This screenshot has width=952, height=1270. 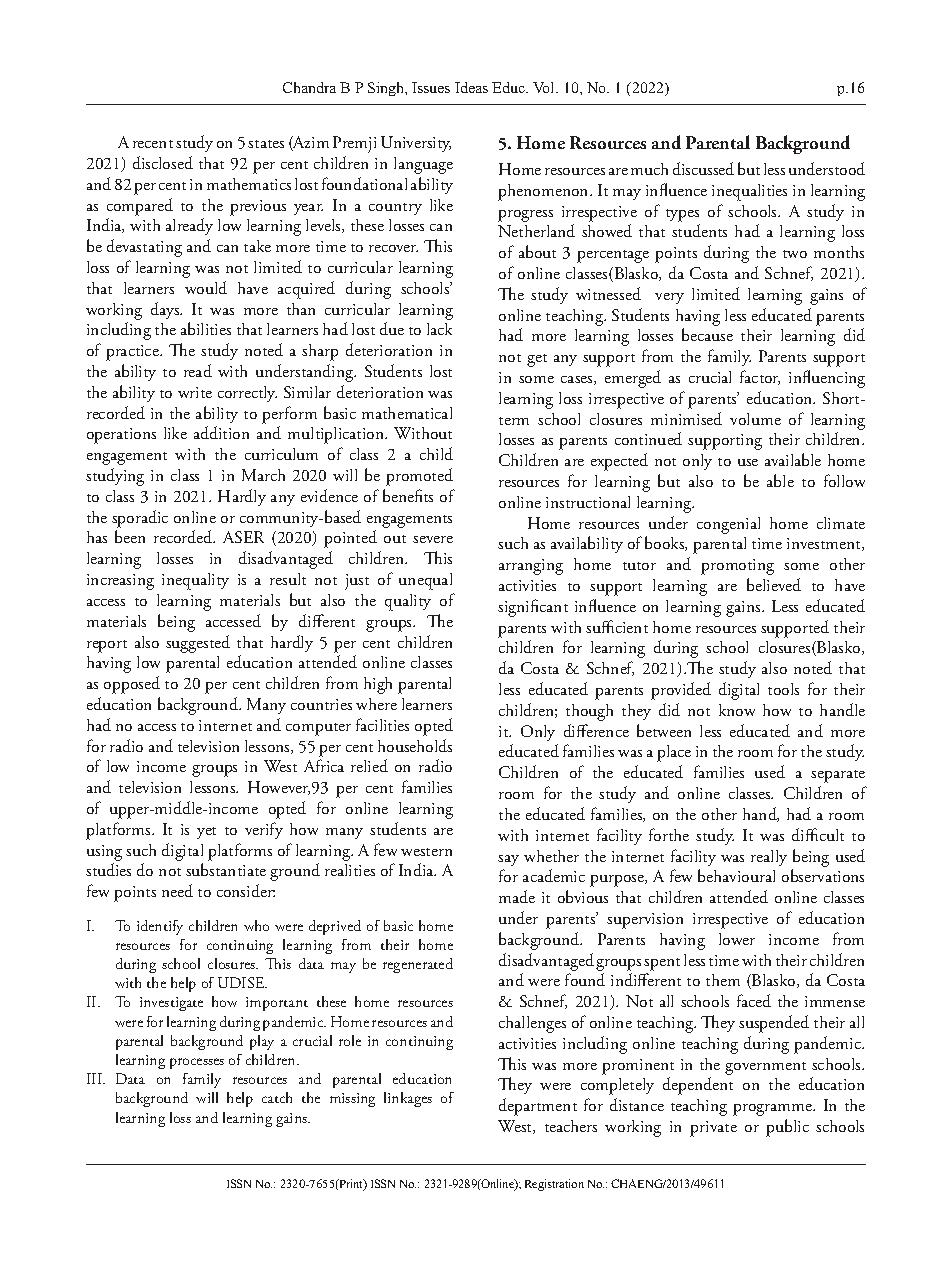 I want to click on disclosed, so click(x=163, y=162).
